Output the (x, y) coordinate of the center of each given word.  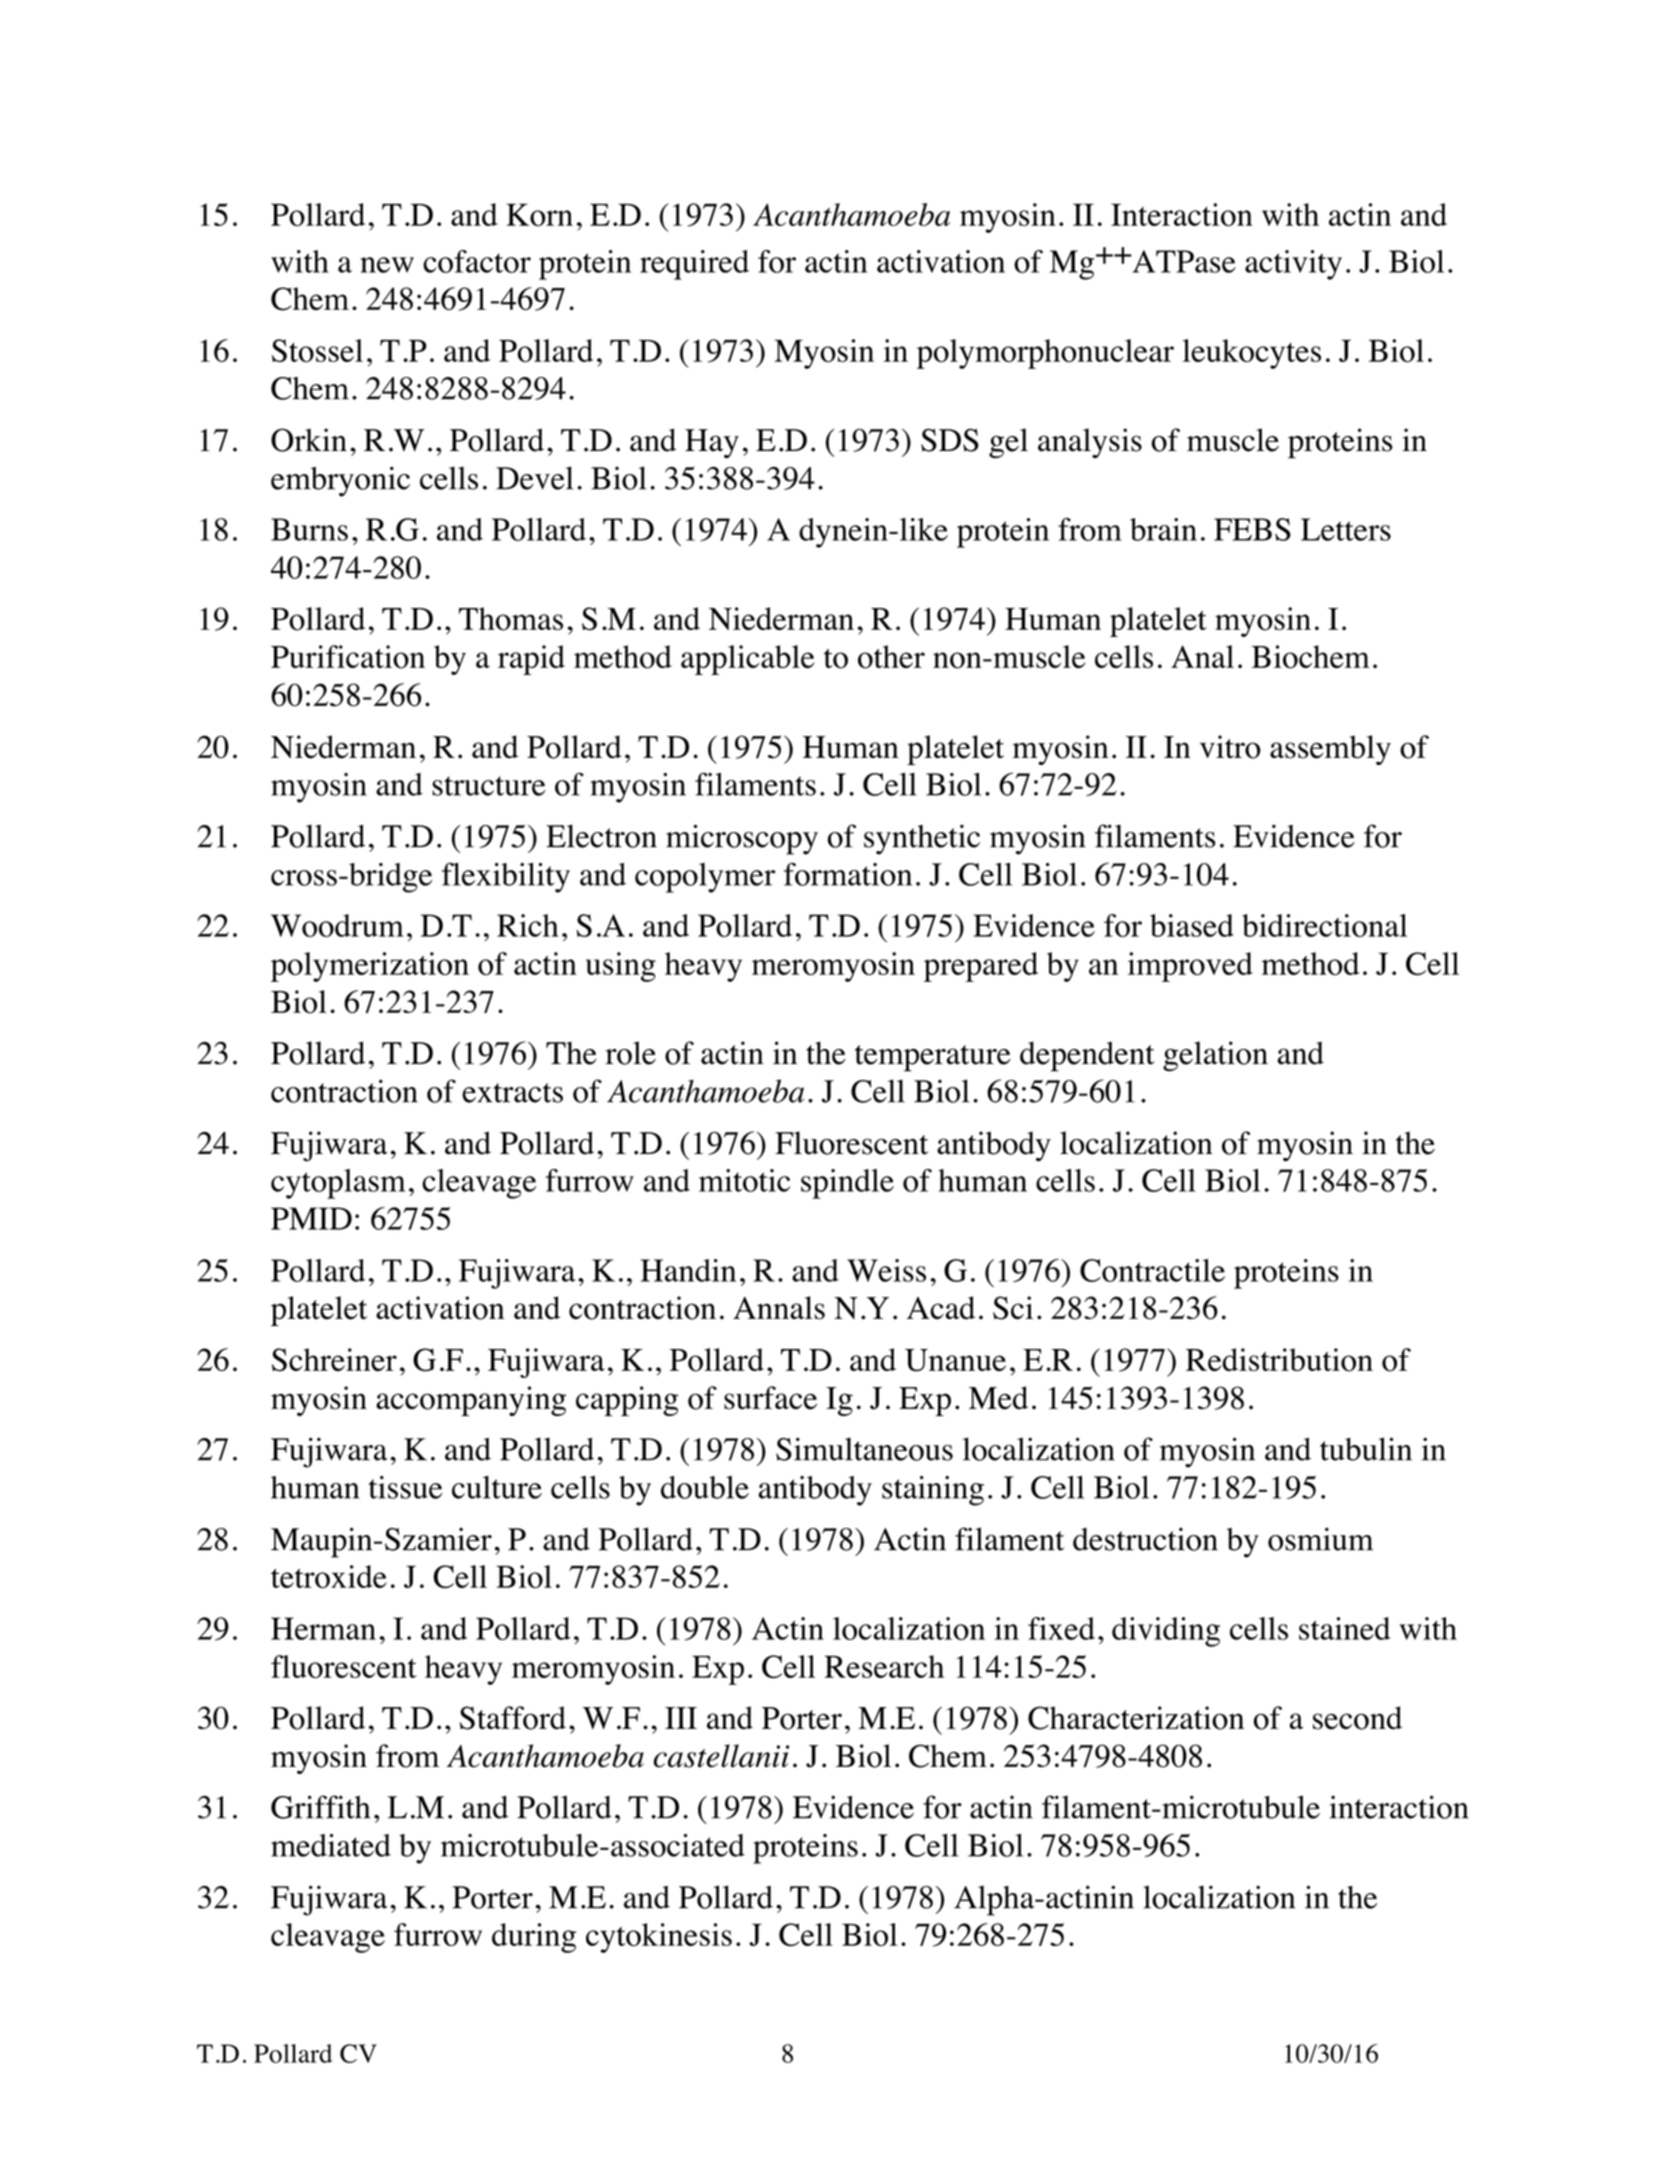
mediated (331, 1845)
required (694, 265)
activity (1293, 265)
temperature (933, 1058)
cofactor (477, 261)
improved (1190, 967)
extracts (512, 1093)
